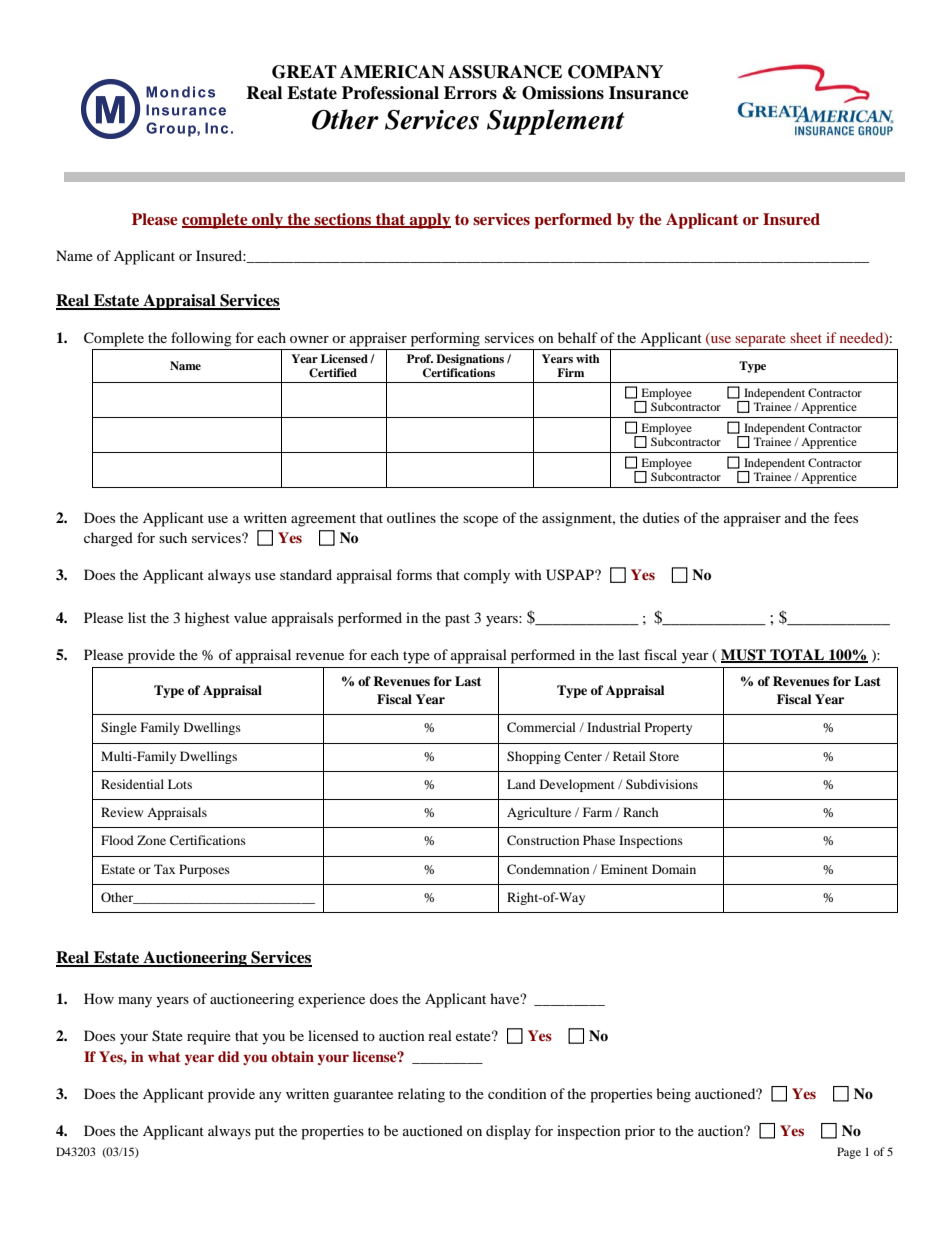 This screenshot has width=952, height=1233. I want to click on fees, so click(846, 517).
